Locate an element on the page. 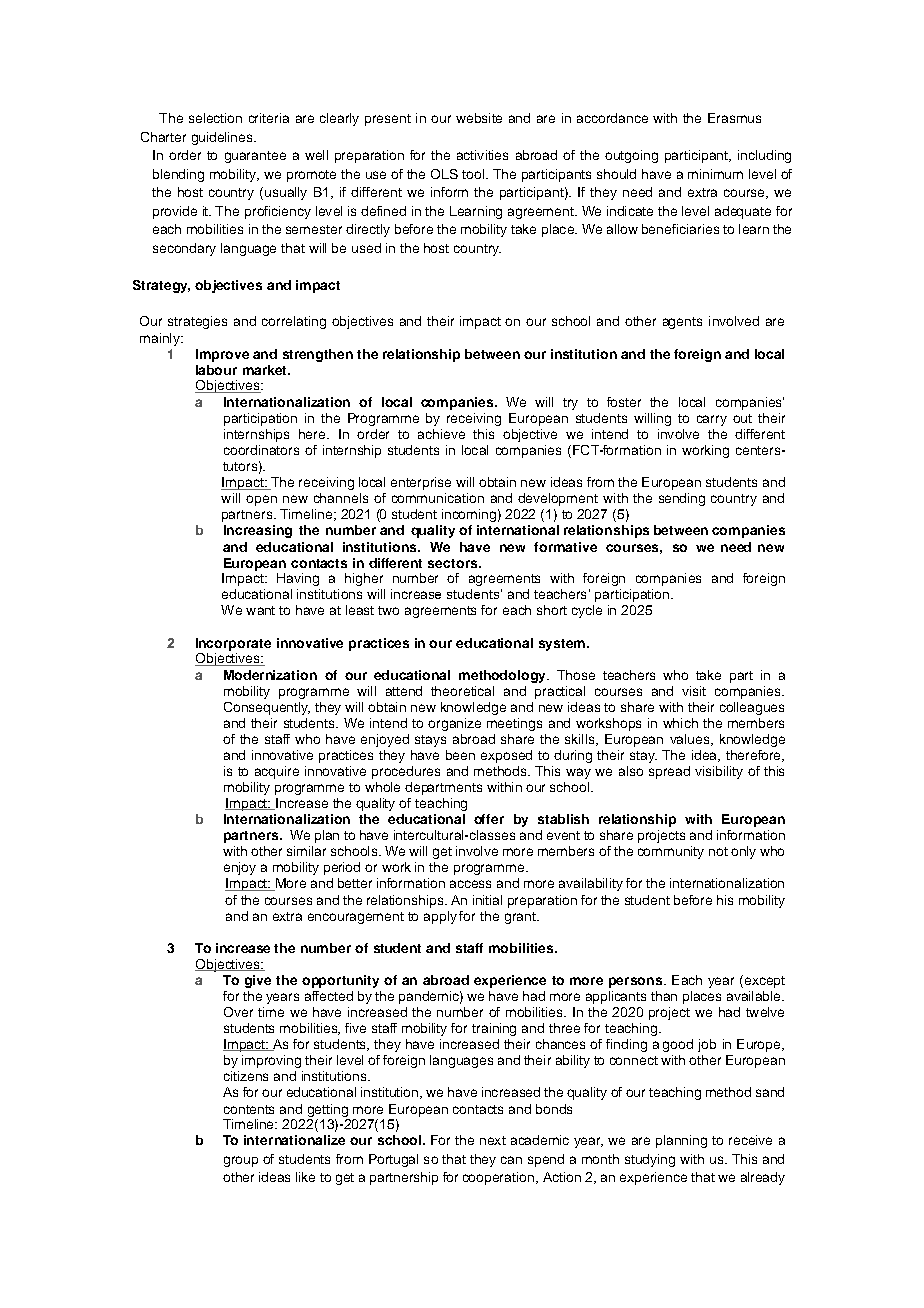 The image size is (924, 1308). sending is located at coordinates (682, 499).
